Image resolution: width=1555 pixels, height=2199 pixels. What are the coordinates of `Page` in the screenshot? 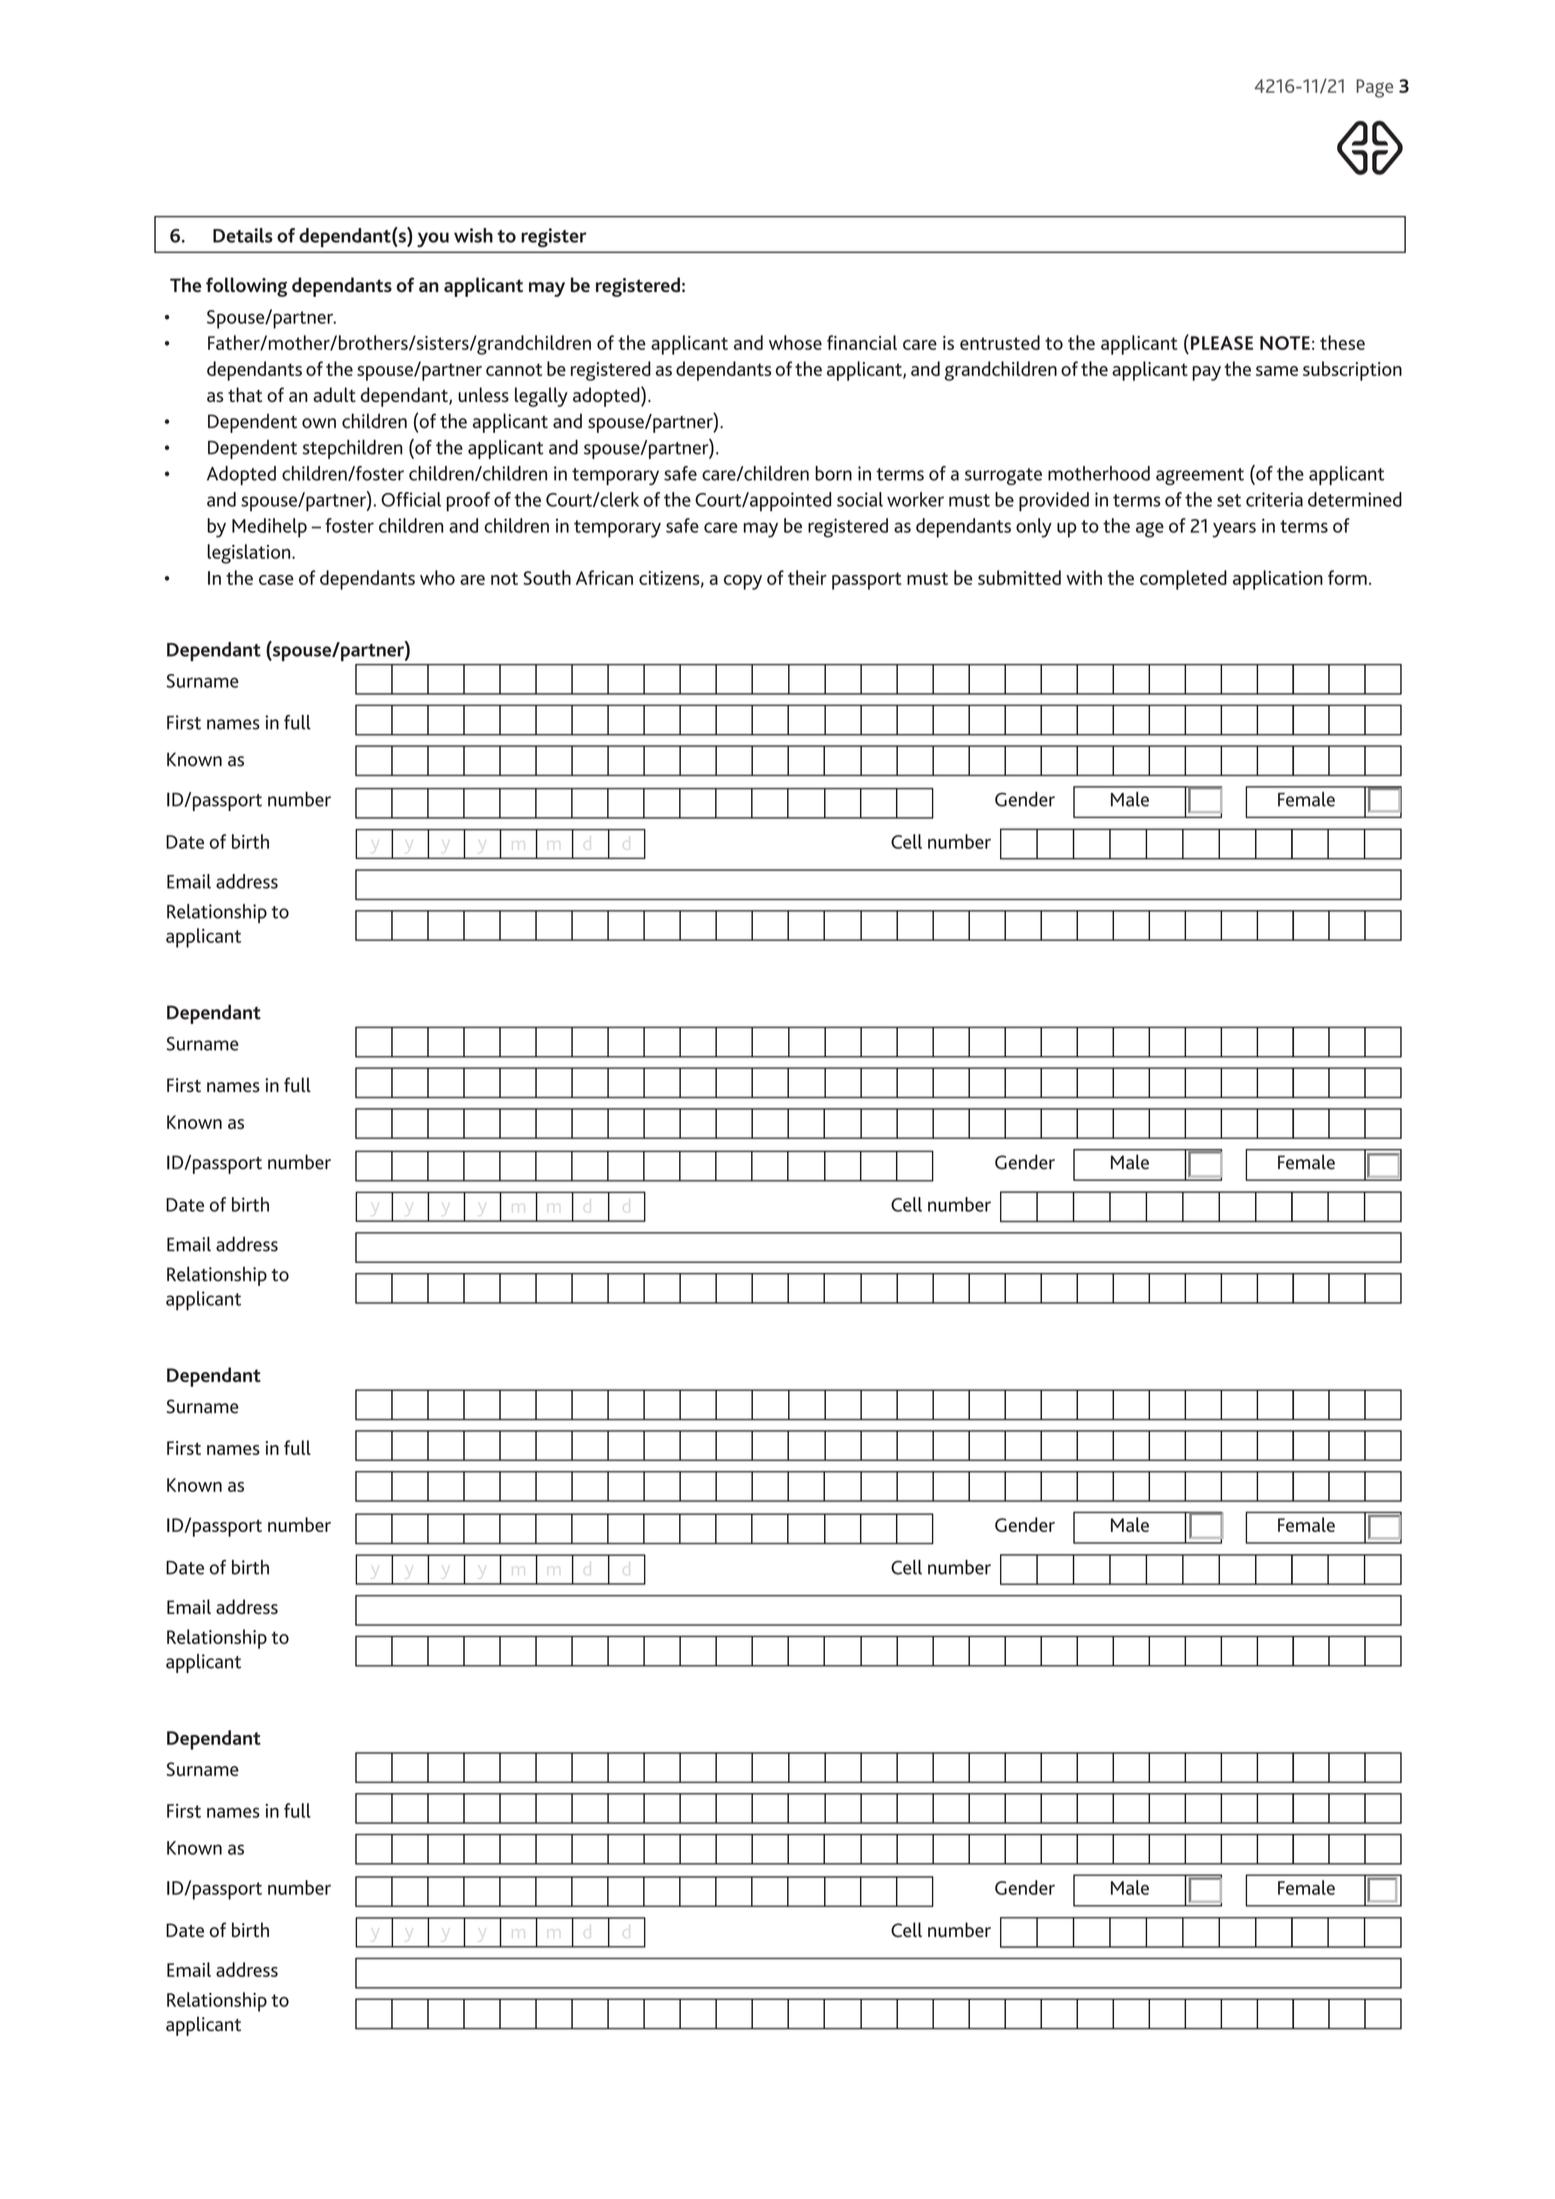 It's located at (1374, 88).
